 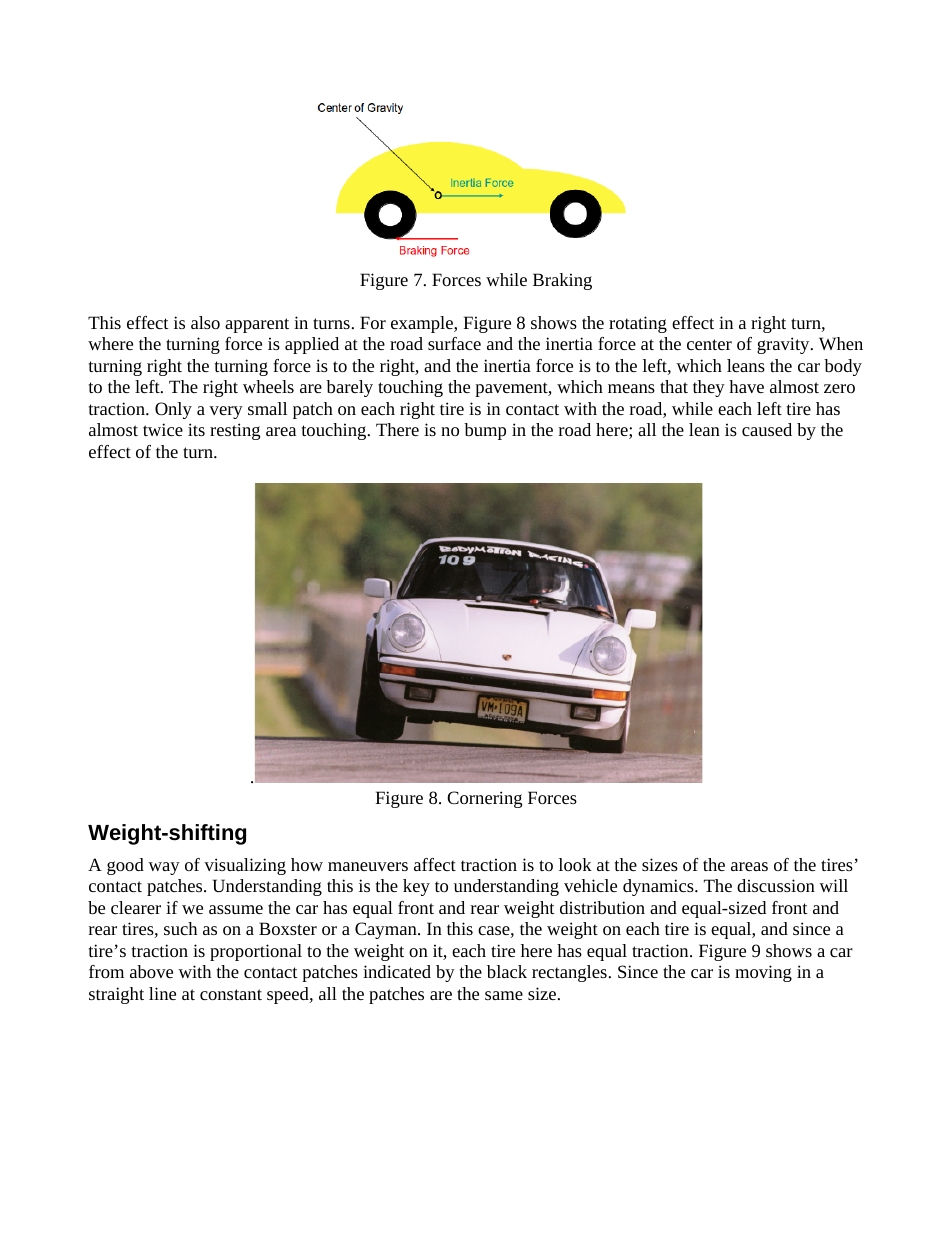 What do you see at coordinates (423, 324) in the screenshot?
I see `example` at bounding box center [423, 324].
